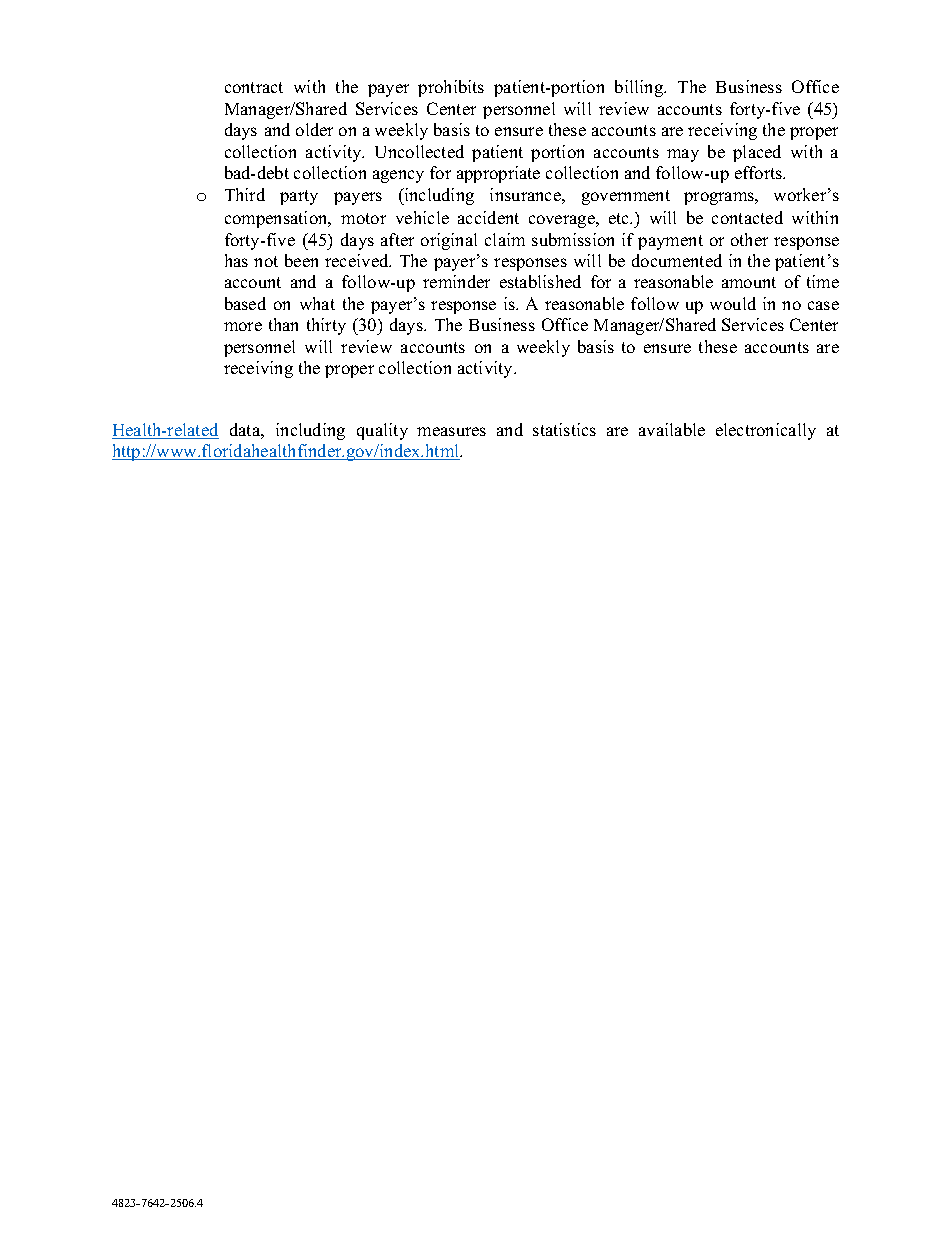 This screenshot has height=1233, width=952. I want to click on statistics, so click(564, 429).
